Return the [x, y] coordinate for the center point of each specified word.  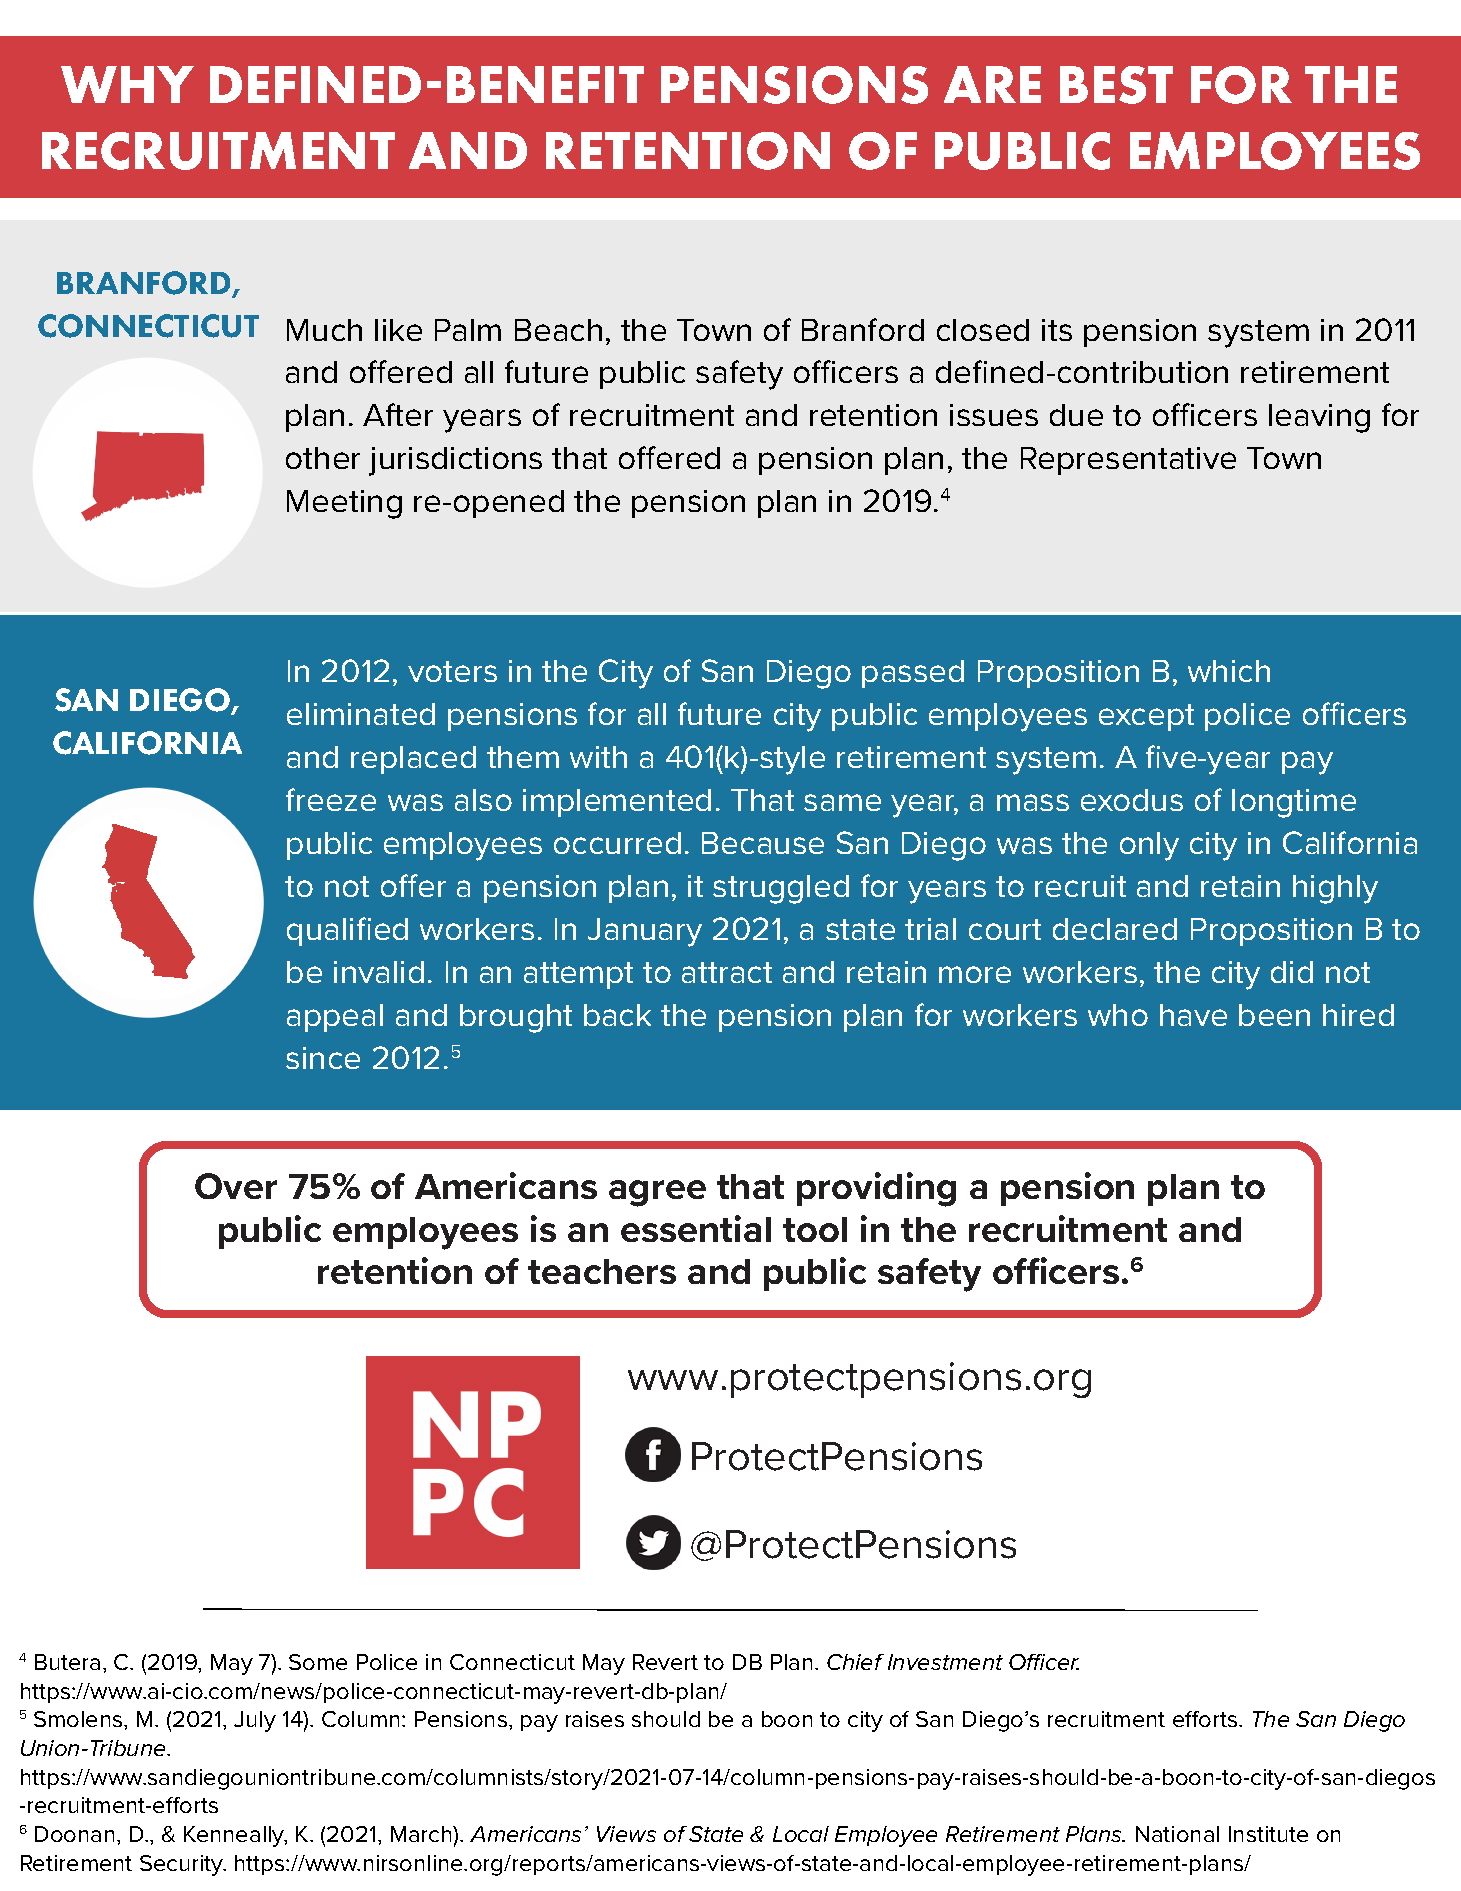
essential [696, 1228]
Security [183, 1865]
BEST [1116, 85]
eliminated [361, 714]
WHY [127, 84]
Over [236, 1186]
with [598, 757]
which [1229, 671]
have [1193, 1015]
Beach [558, 330]
